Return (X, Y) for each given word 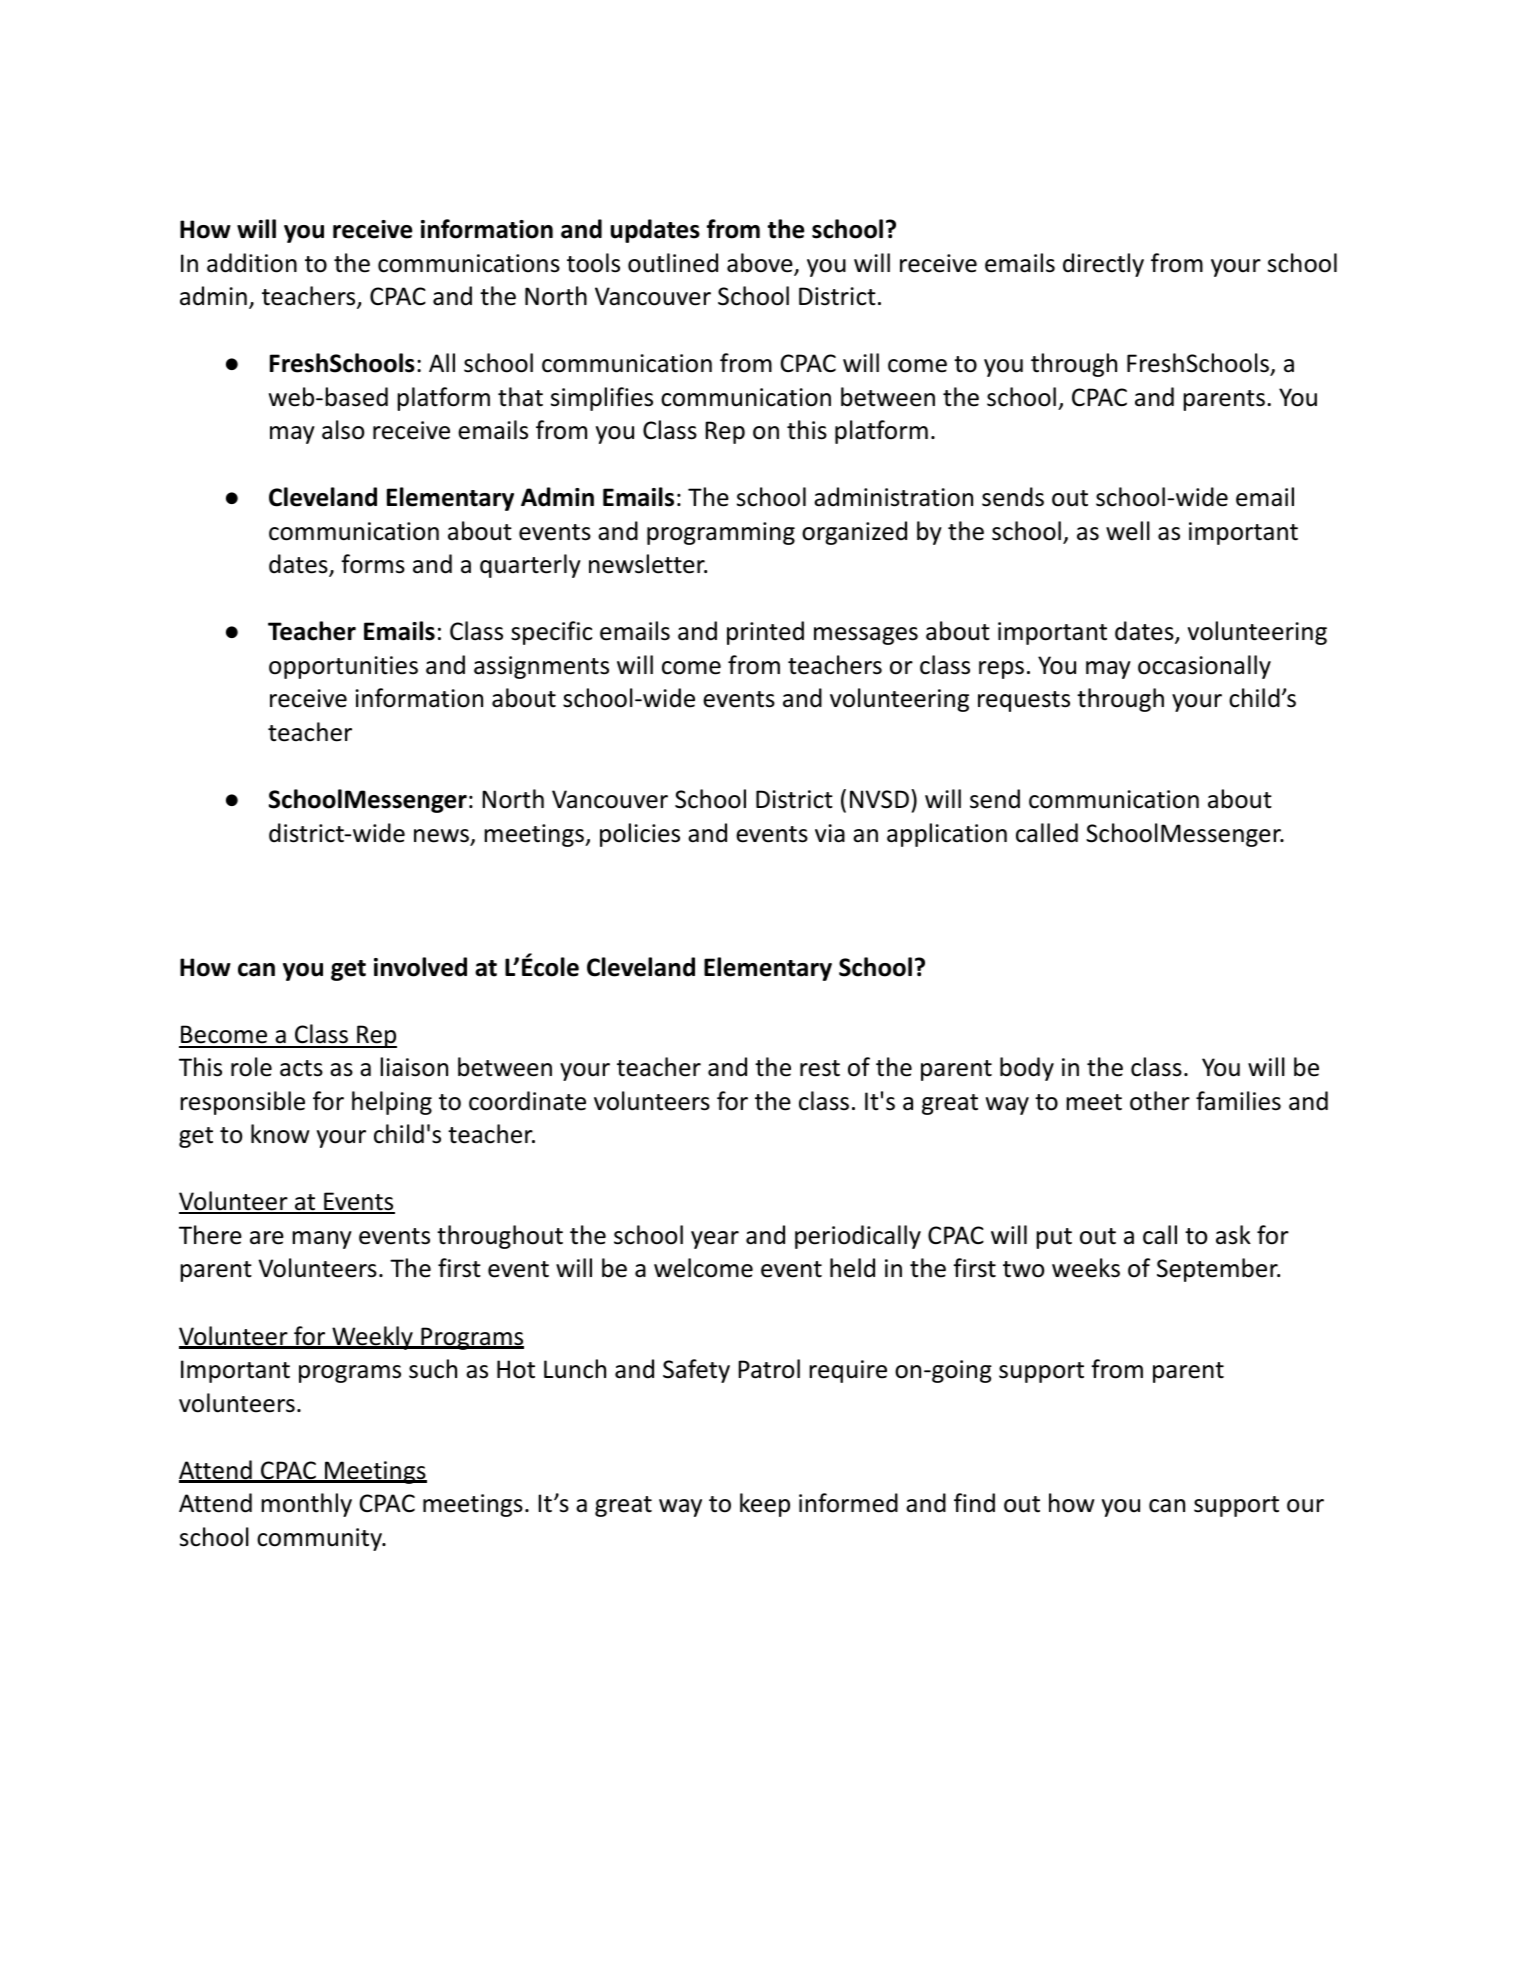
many (322, 1240)
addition (252, 263)
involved (420, 967)
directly (1103, 265)
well (1128, 531)
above (761, 264)
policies (640, 835)
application (947, 835)
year (715, 1240)
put (1054, 1238)
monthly (306, 1505)
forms (373, 564)
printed (765, 633)
